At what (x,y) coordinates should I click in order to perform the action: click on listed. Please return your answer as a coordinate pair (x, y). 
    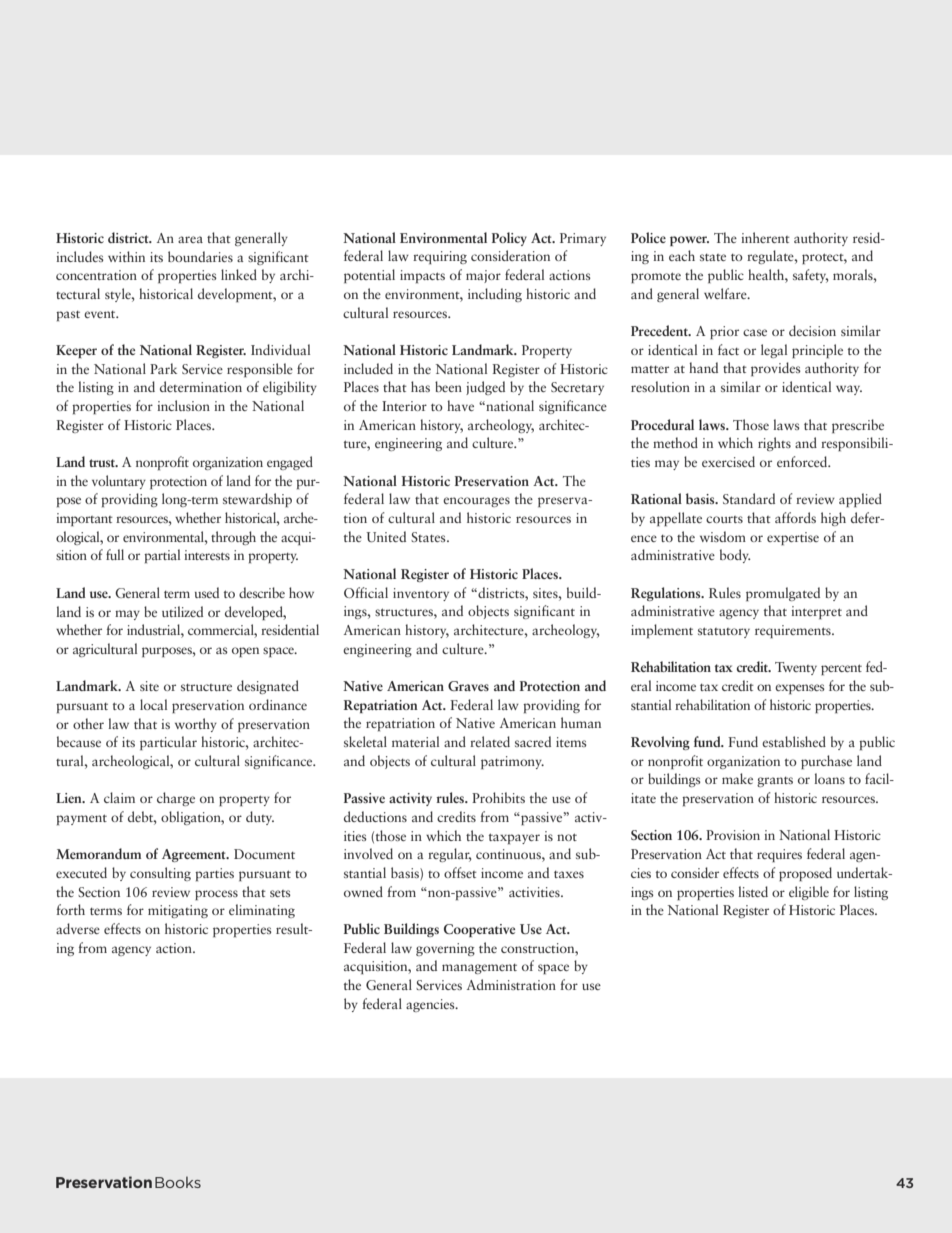
    Looking at the image, I should click on (753, 891).
